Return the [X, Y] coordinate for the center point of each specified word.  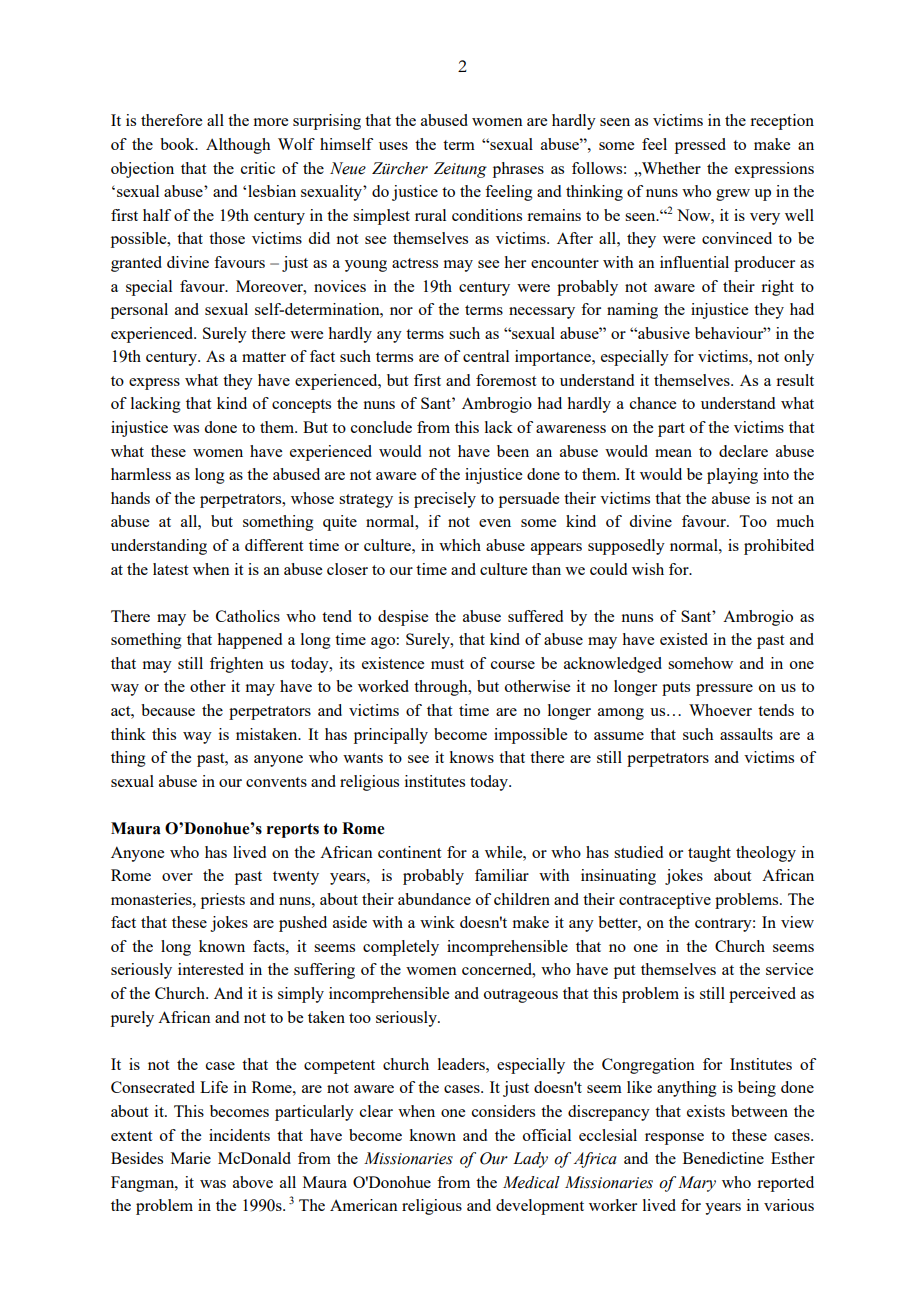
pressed [700, 146]
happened [249, 641]
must [447, 664]
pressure [724, 690]
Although [238, 146]
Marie [191, 1158]
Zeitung [460, 170]
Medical [531, 1182]
